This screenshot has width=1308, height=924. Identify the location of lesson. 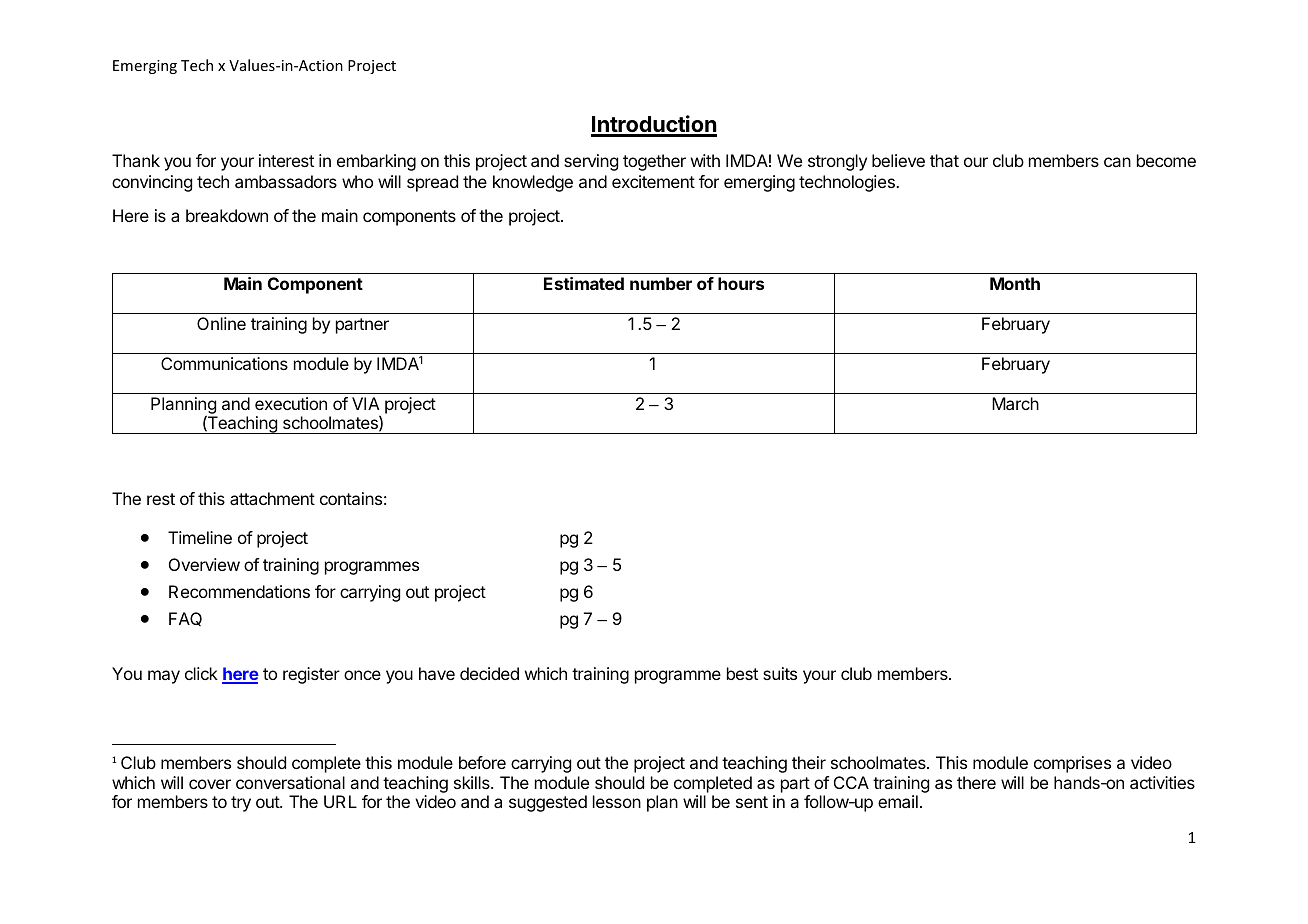
(617, 801).
